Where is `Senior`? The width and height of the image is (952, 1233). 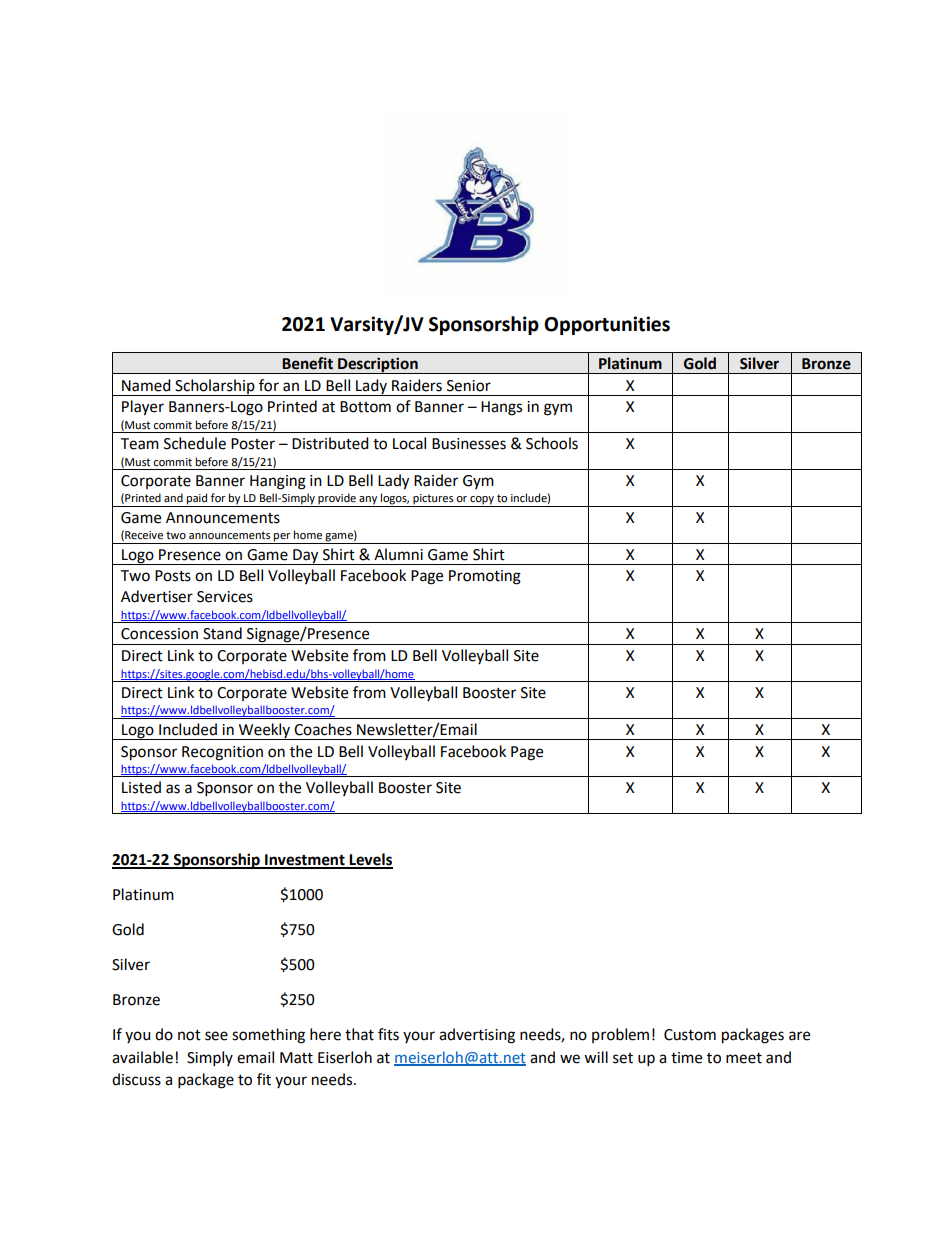 Senior is located at coordinates (469, 386).
